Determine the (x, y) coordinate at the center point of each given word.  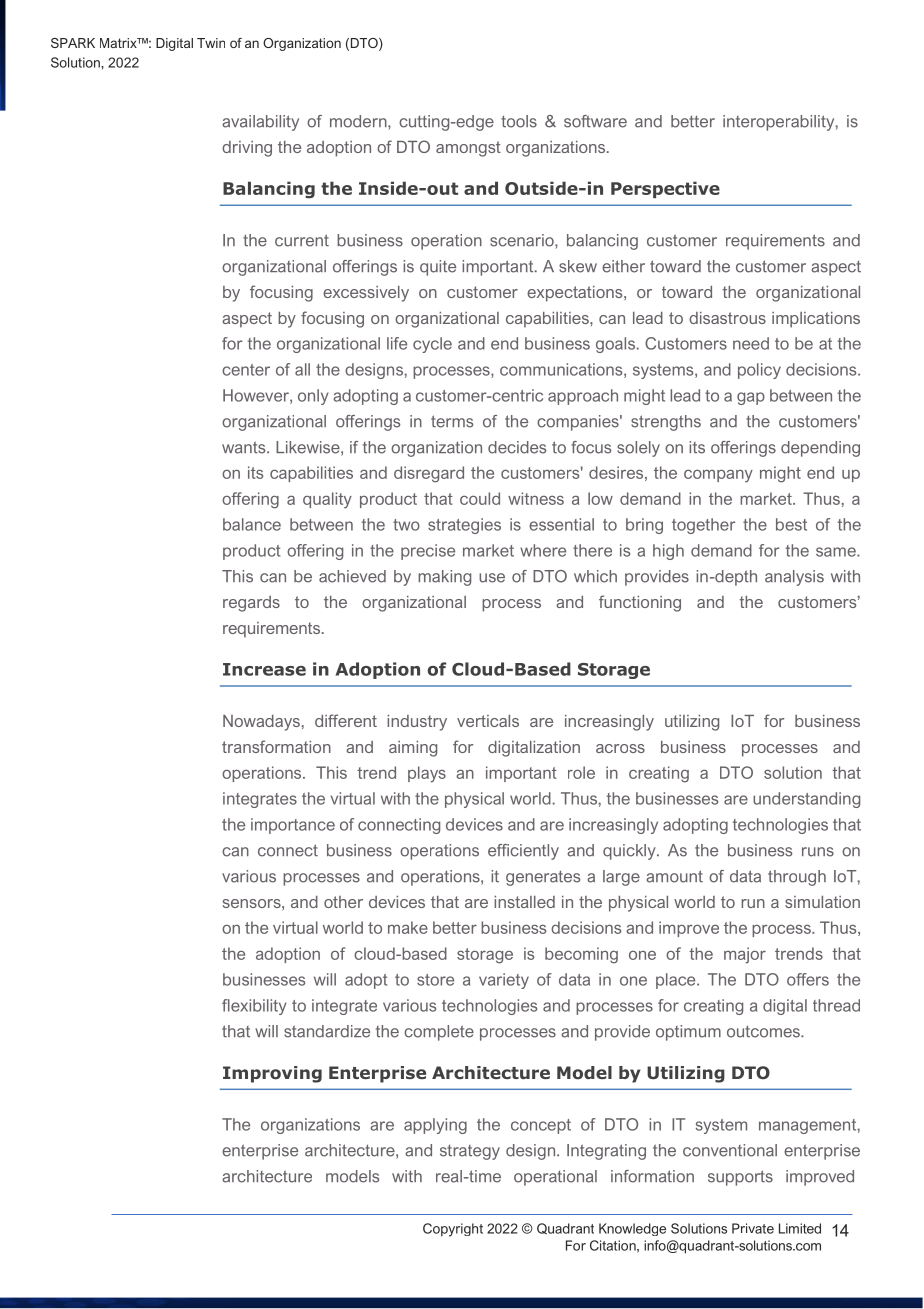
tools (519, 121)
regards (251, 604)
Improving (272, 1074)
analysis (794, 578)
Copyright (453, 1230)
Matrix (119, 43)
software (595, 121)
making (444, 578)
